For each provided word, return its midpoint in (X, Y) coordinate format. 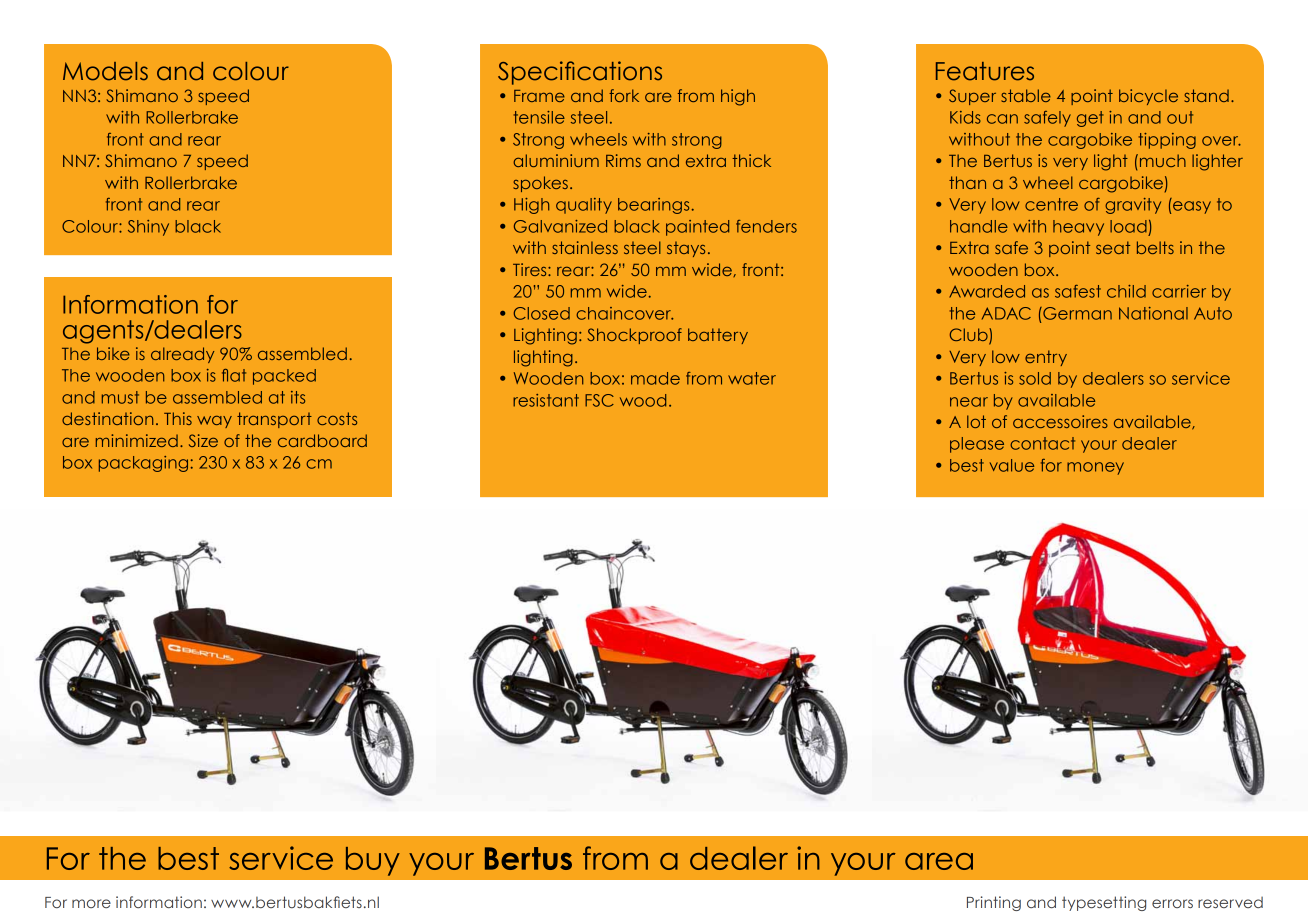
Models (105, 71)
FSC (599, 400)
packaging (143, 464)
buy (373, 861)
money (1095, 468)
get (1090, 119)
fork (624, 95)
